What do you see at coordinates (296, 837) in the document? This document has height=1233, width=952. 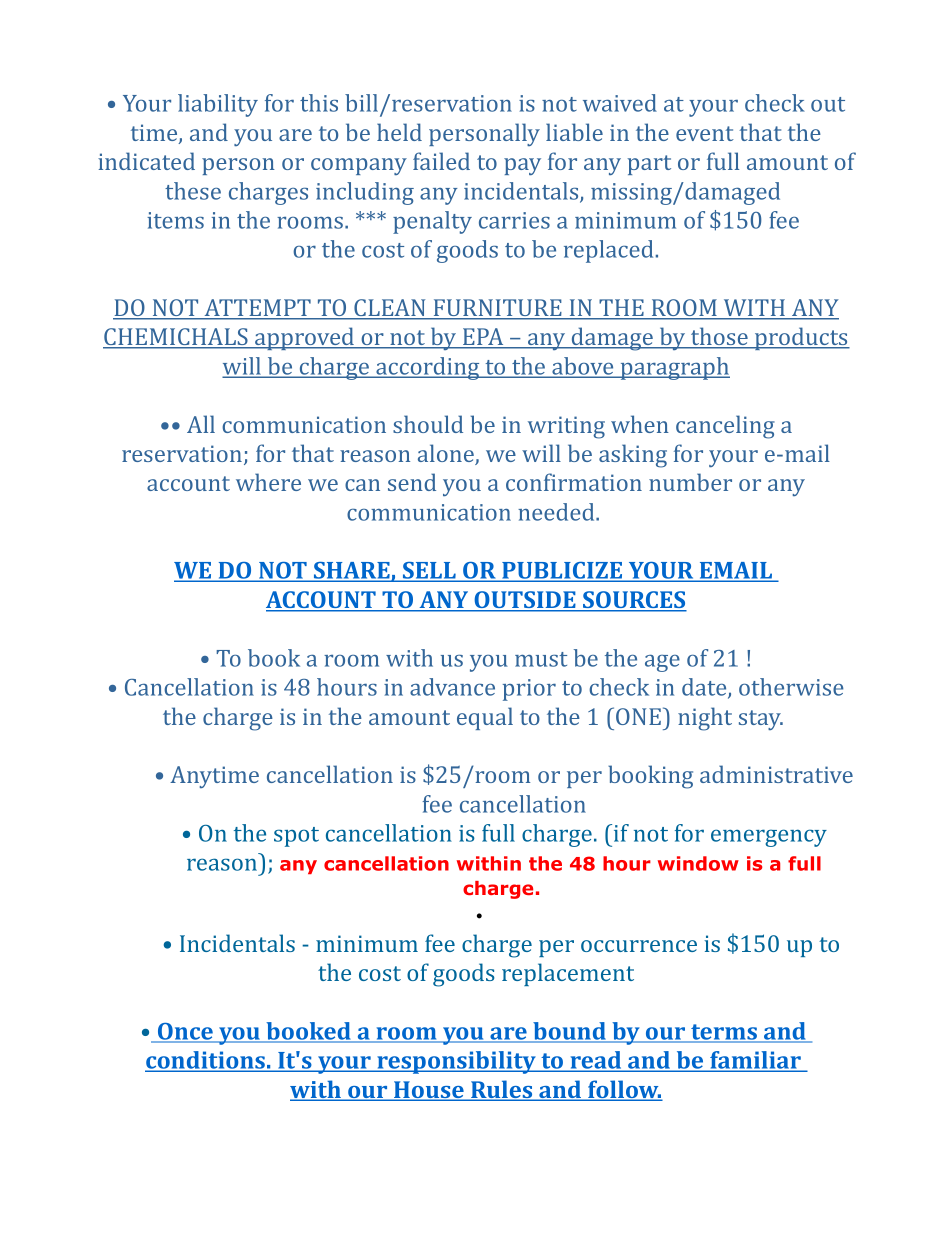 I see `spot` at bounding box center [296, 837].
